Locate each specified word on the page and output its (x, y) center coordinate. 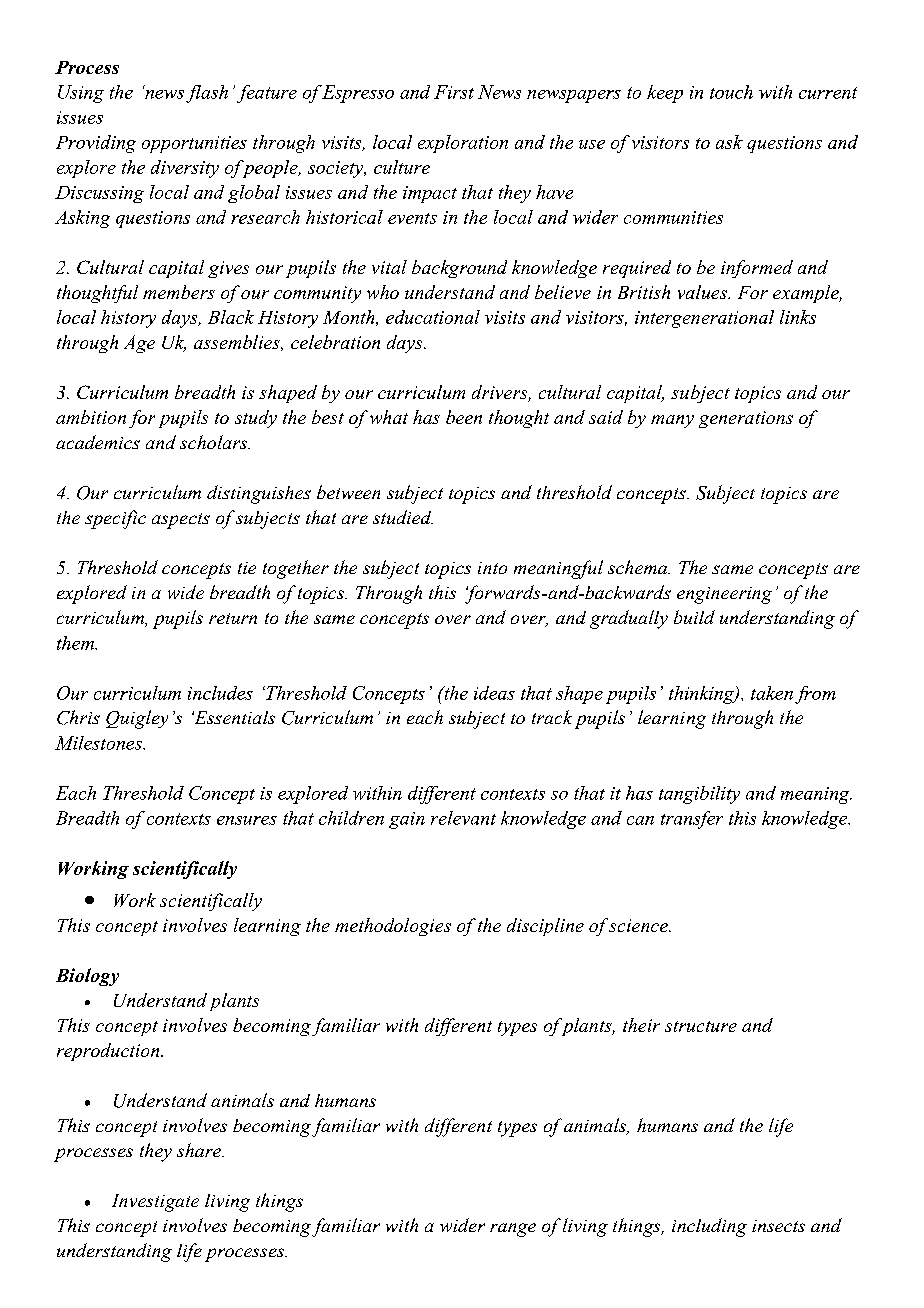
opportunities (194, 144)
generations (746, 419)
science (639, 925)
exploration (463, 144)
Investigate (155, 1203)
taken (772, 693)
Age (139, 344)
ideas (494, 693)
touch (731, 92)
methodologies (393, 927)
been (464, 417)
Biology (87, 977)
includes (220, 693)
